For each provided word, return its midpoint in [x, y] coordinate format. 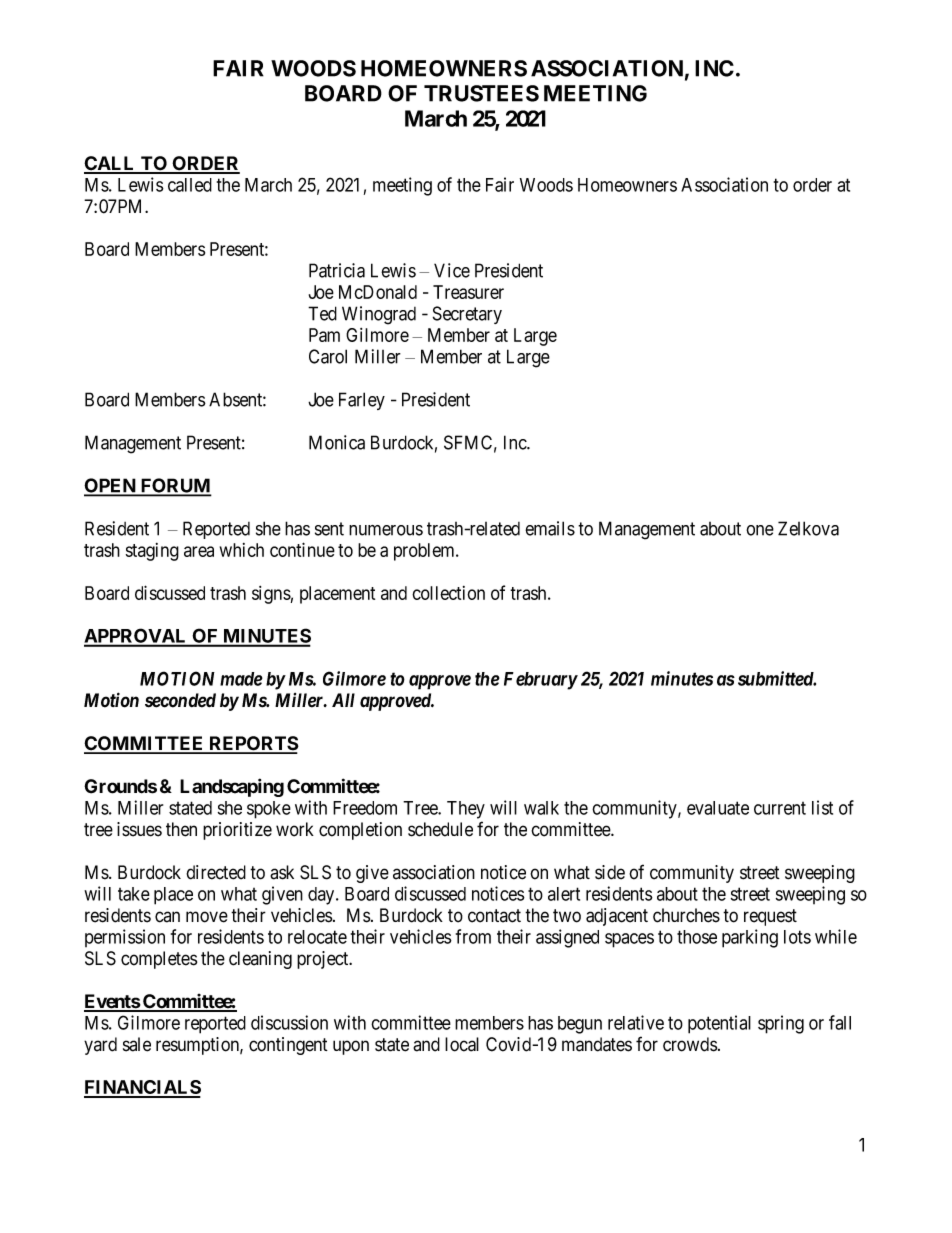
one [760, 530]
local [462, 1044]
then [181, 829]
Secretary [467, 315]
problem [425, 552]
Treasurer [468, 292]
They [466, 810]
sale [137, 1044]
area [199, 551]
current [780, 808]
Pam [324, 335]
